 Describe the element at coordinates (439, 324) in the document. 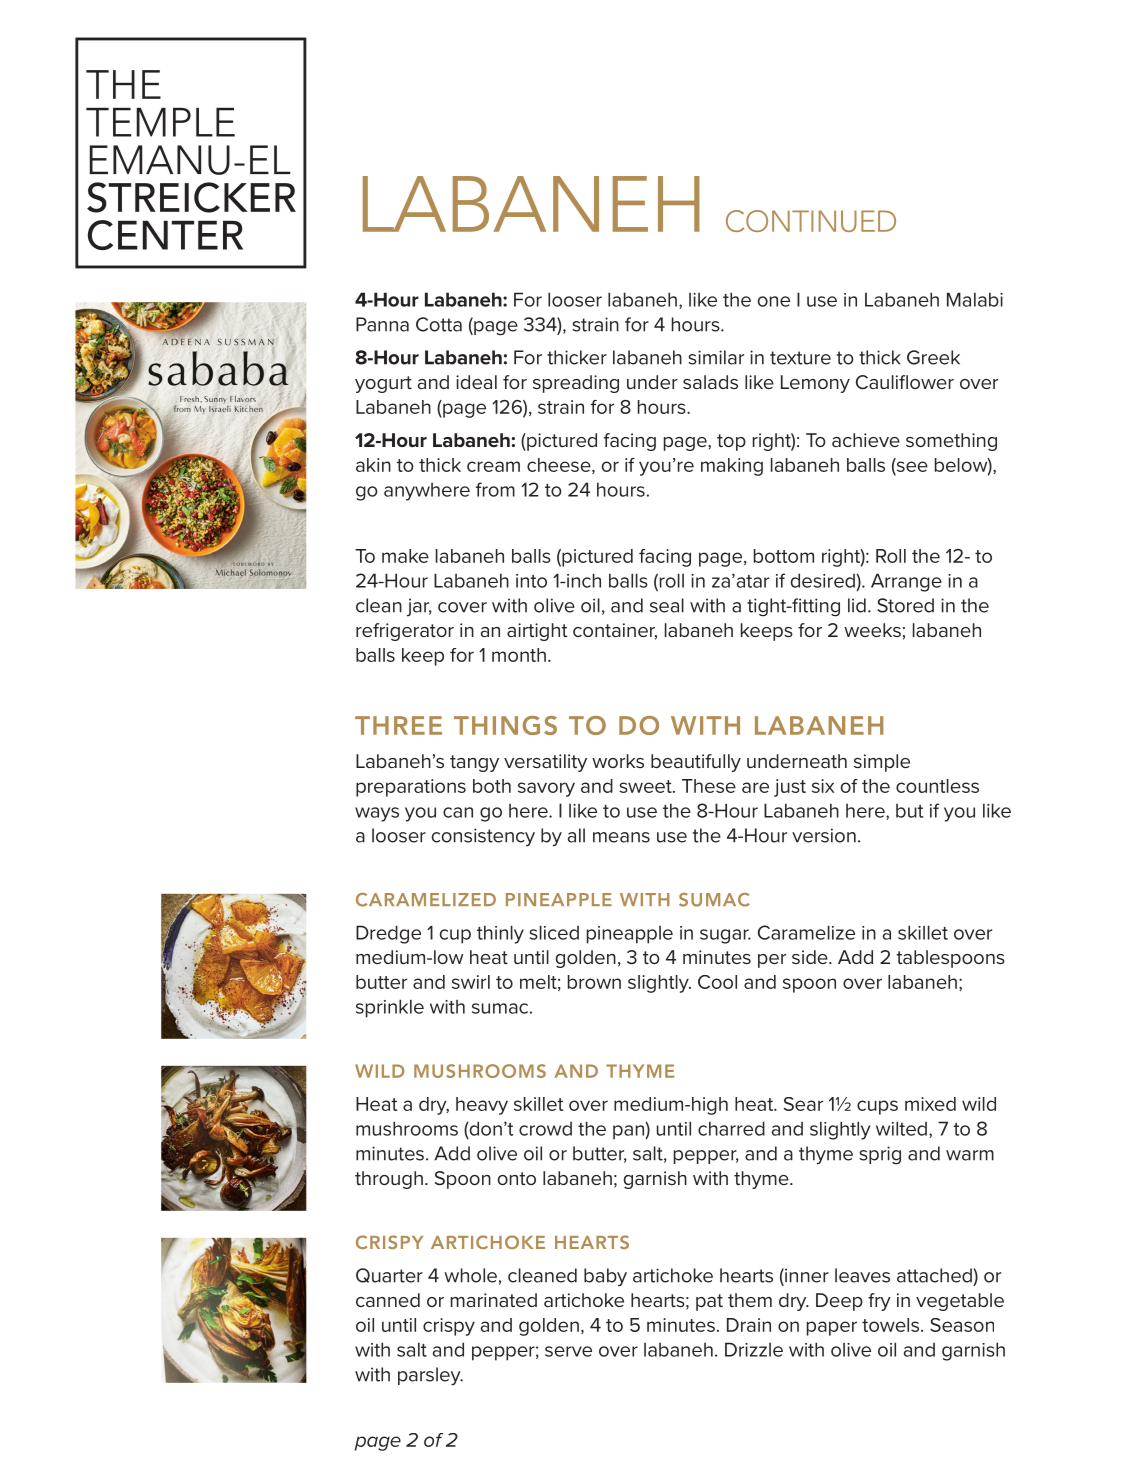

I see `Cotta` at that location.
